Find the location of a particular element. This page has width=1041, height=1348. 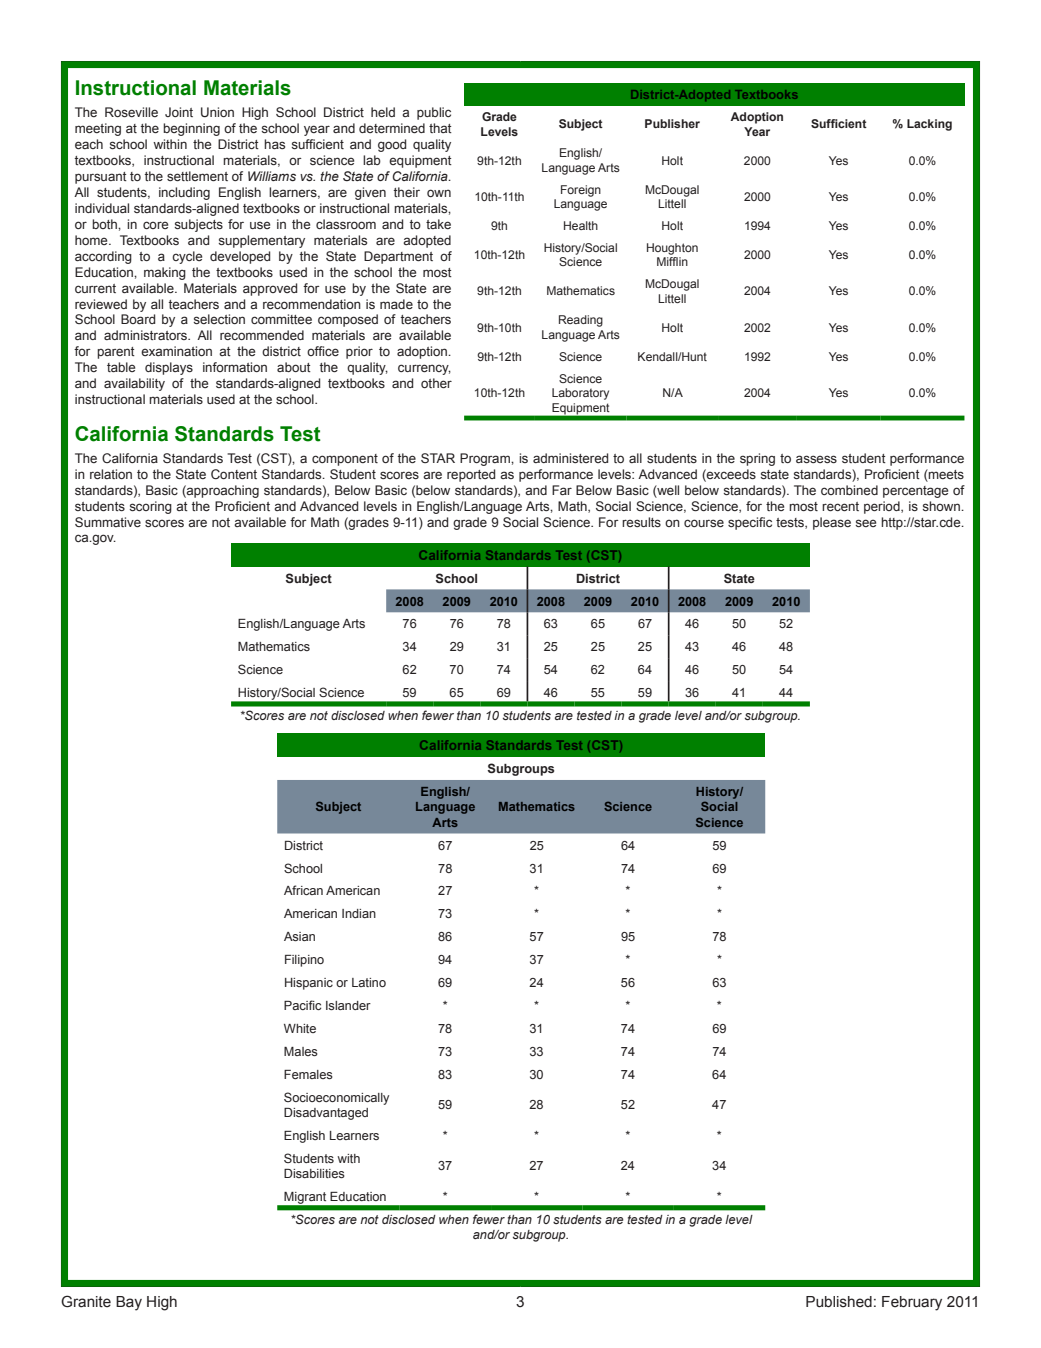

February is located at coordinates (912, 1303).
